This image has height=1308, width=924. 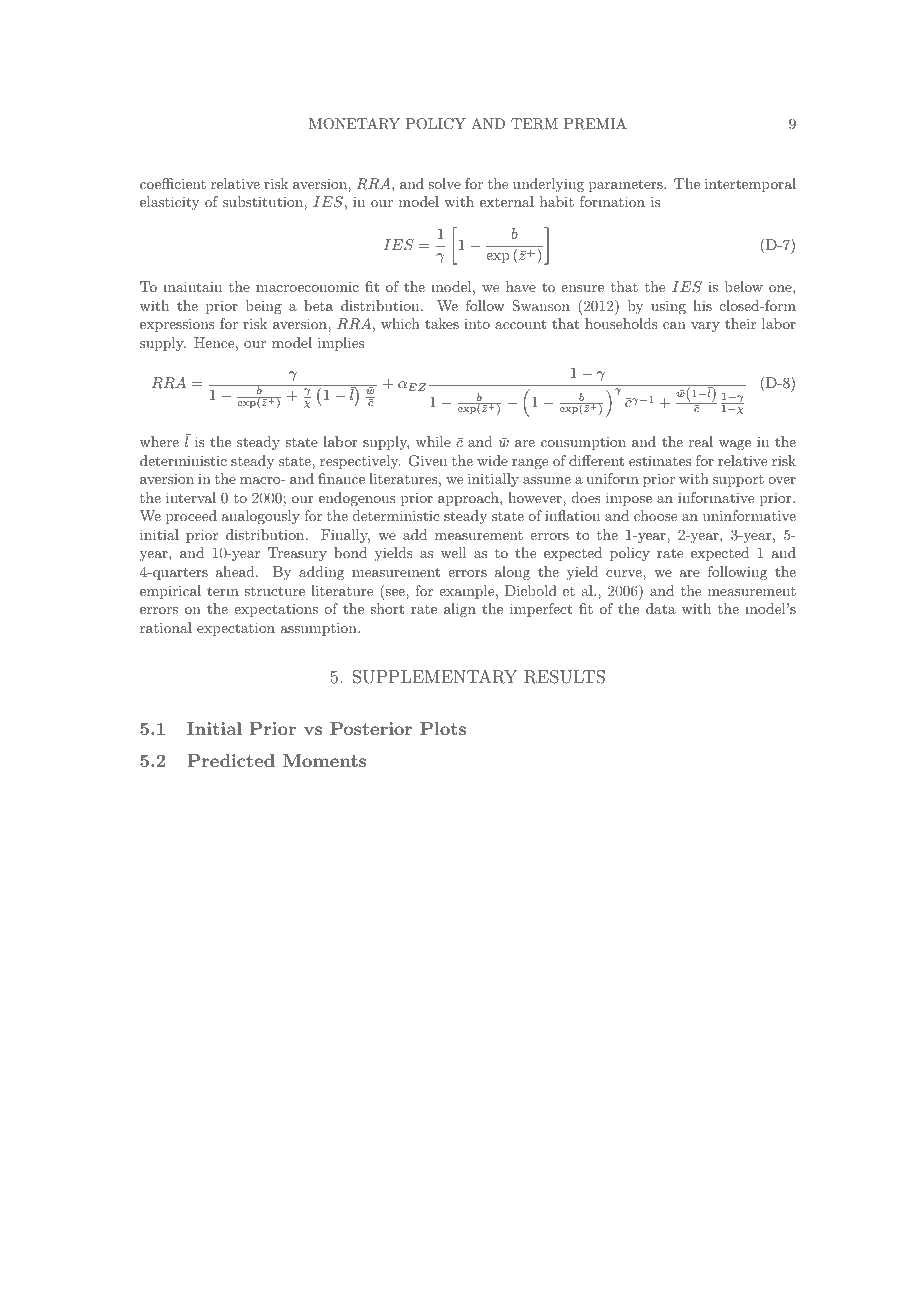 I want to click on while, so click(x=433, y=441).
